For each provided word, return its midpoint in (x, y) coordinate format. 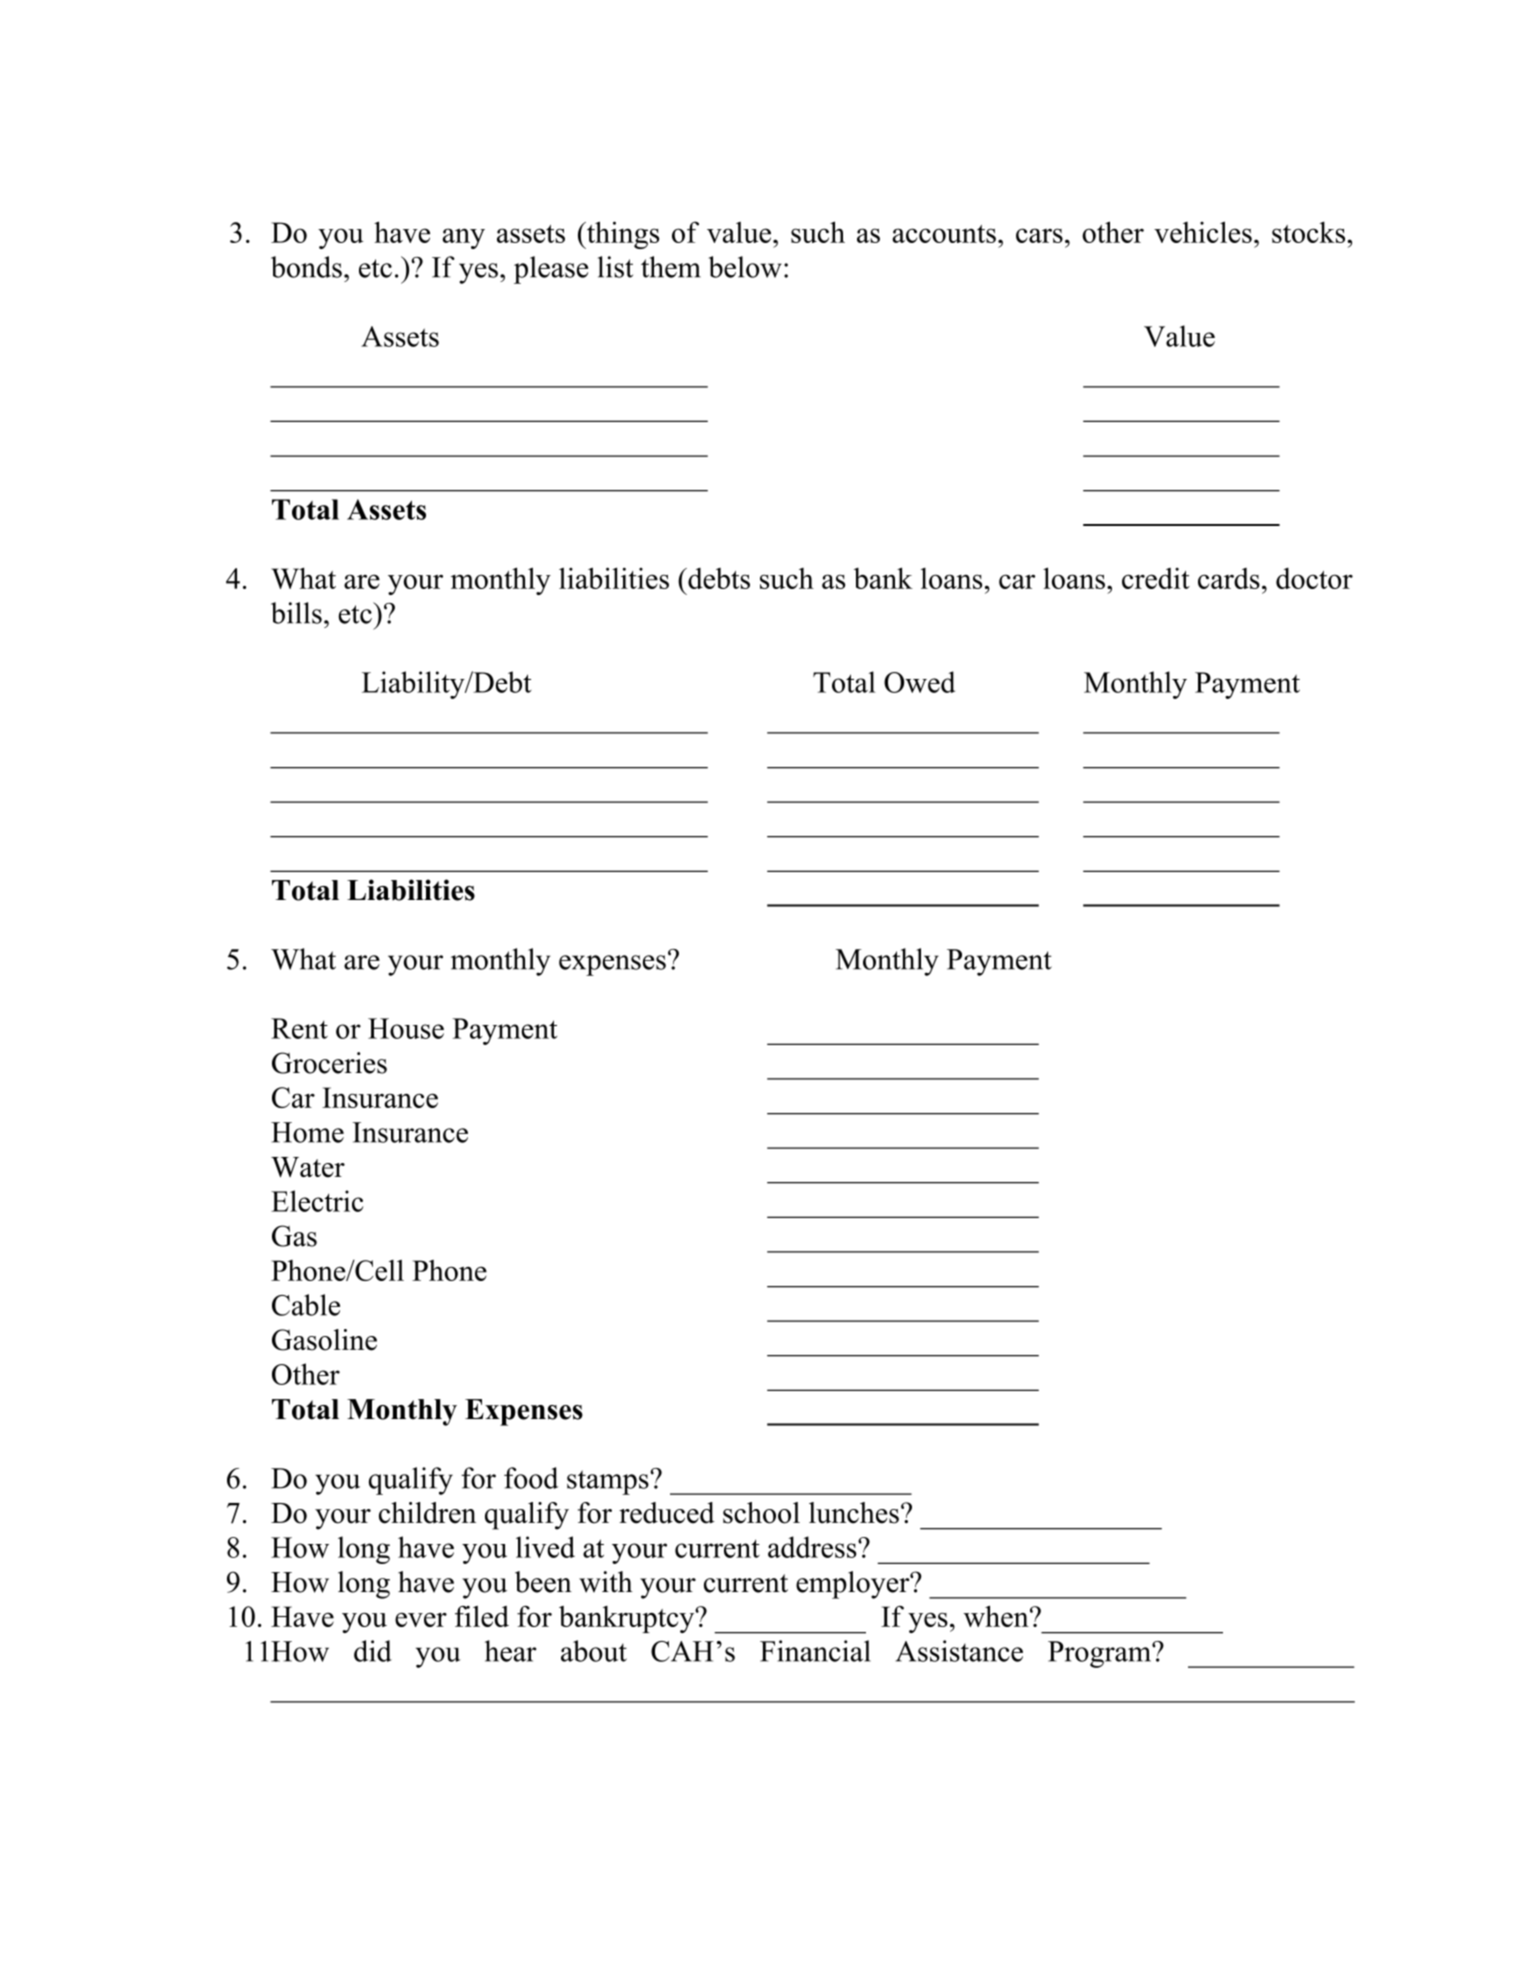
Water (308, 1167)
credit (1156, 578)
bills (296, 613)
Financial (815, 1651)
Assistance (959, 1651)
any (463, 238)
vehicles (1203, 232)
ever (421, 1619)
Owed (919, 682)
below (745, 267)
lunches (854, 1513)
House (406, 1028)
